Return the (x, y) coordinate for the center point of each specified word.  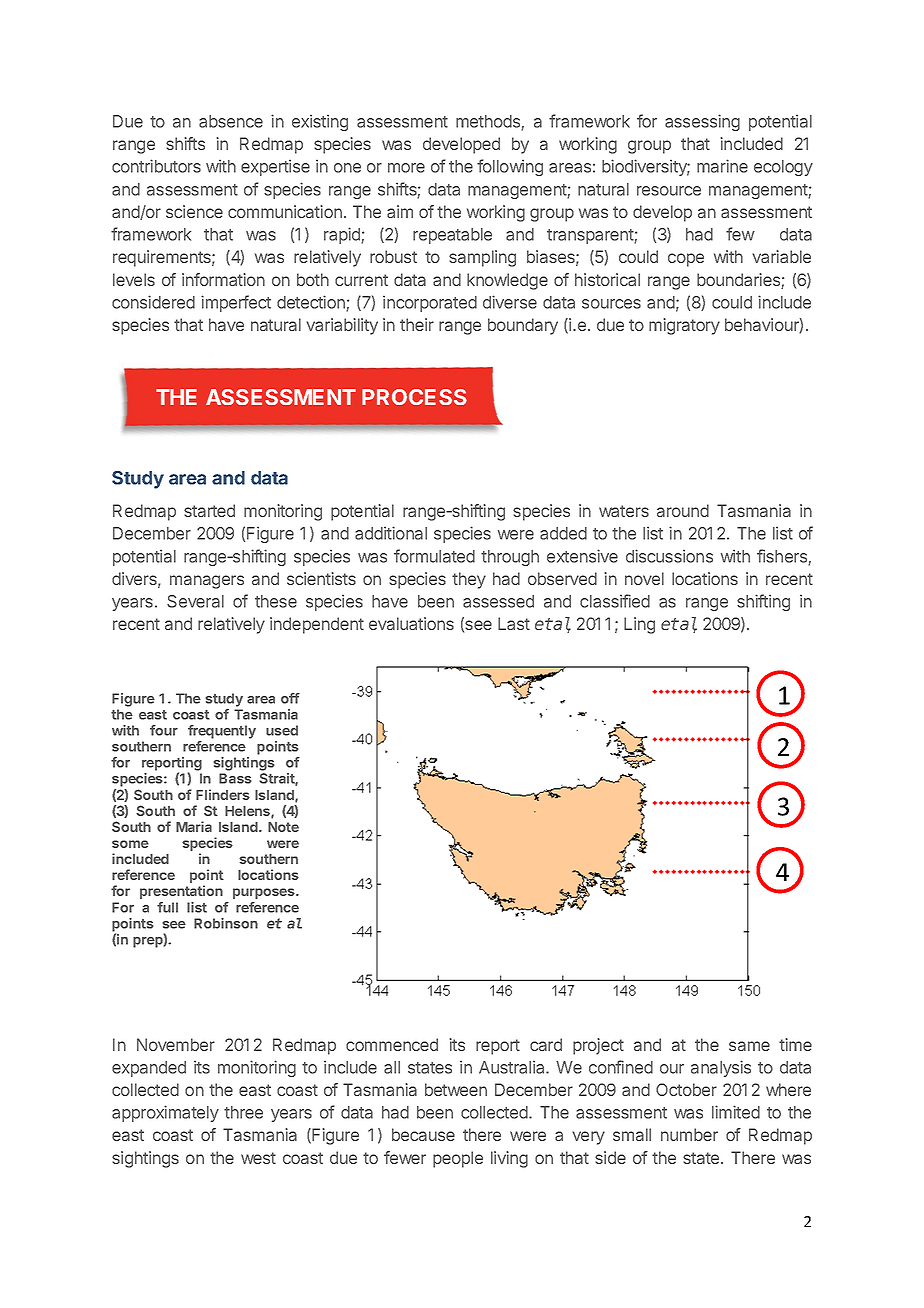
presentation (181, 892)
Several (195, 601)
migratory (684, 326)
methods (489, 122)
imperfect (236, 303)
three (243, 1112)
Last (514, 623)
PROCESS (414, 397)
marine (722, 166)
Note (283, 827)
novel (644, 578)
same (749, 1046)
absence (231, 121)
